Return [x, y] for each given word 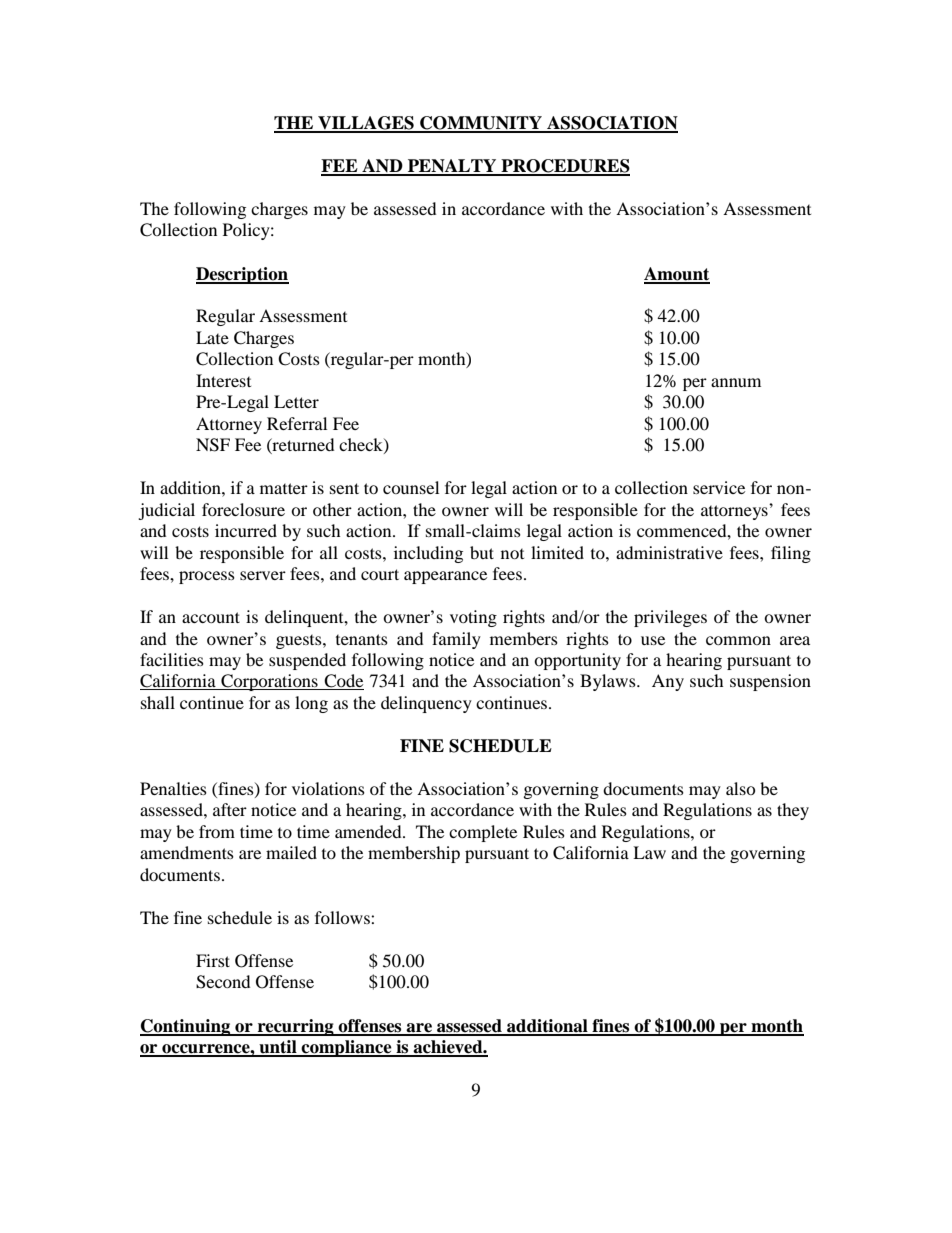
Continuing [186, 1027]
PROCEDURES [564, 167]
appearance [445, 577]
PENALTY [452, 167]
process [207, 577]
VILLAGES [366, 124]
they [793, 811]
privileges [670, 618]
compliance [347, 1048]
